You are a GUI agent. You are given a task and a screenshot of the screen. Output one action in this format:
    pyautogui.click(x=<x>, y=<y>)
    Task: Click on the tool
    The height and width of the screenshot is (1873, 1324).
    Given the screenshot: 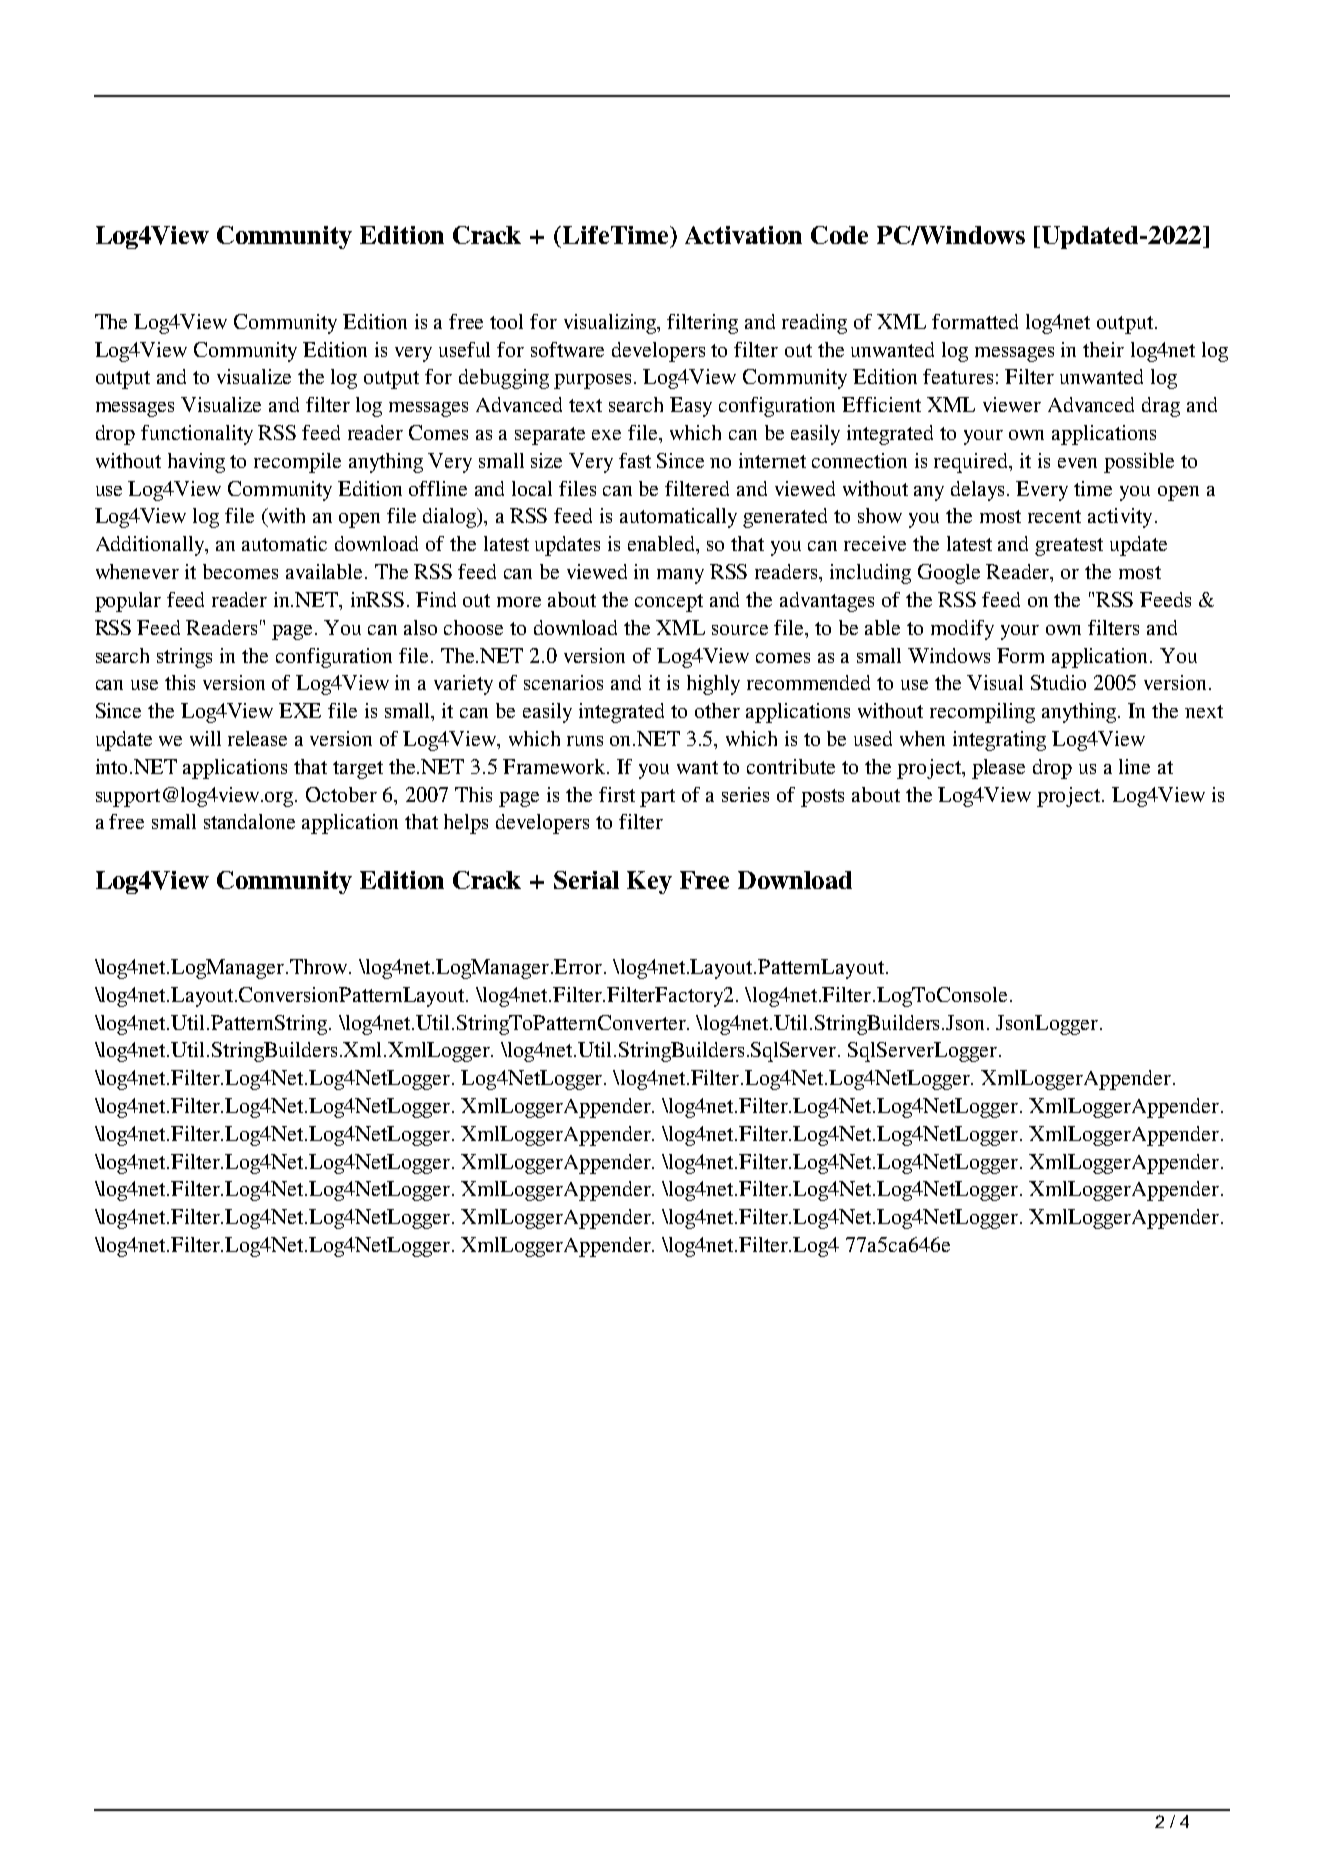 What is the action you would take?
    pyautogui.click(x=506, y=321)
